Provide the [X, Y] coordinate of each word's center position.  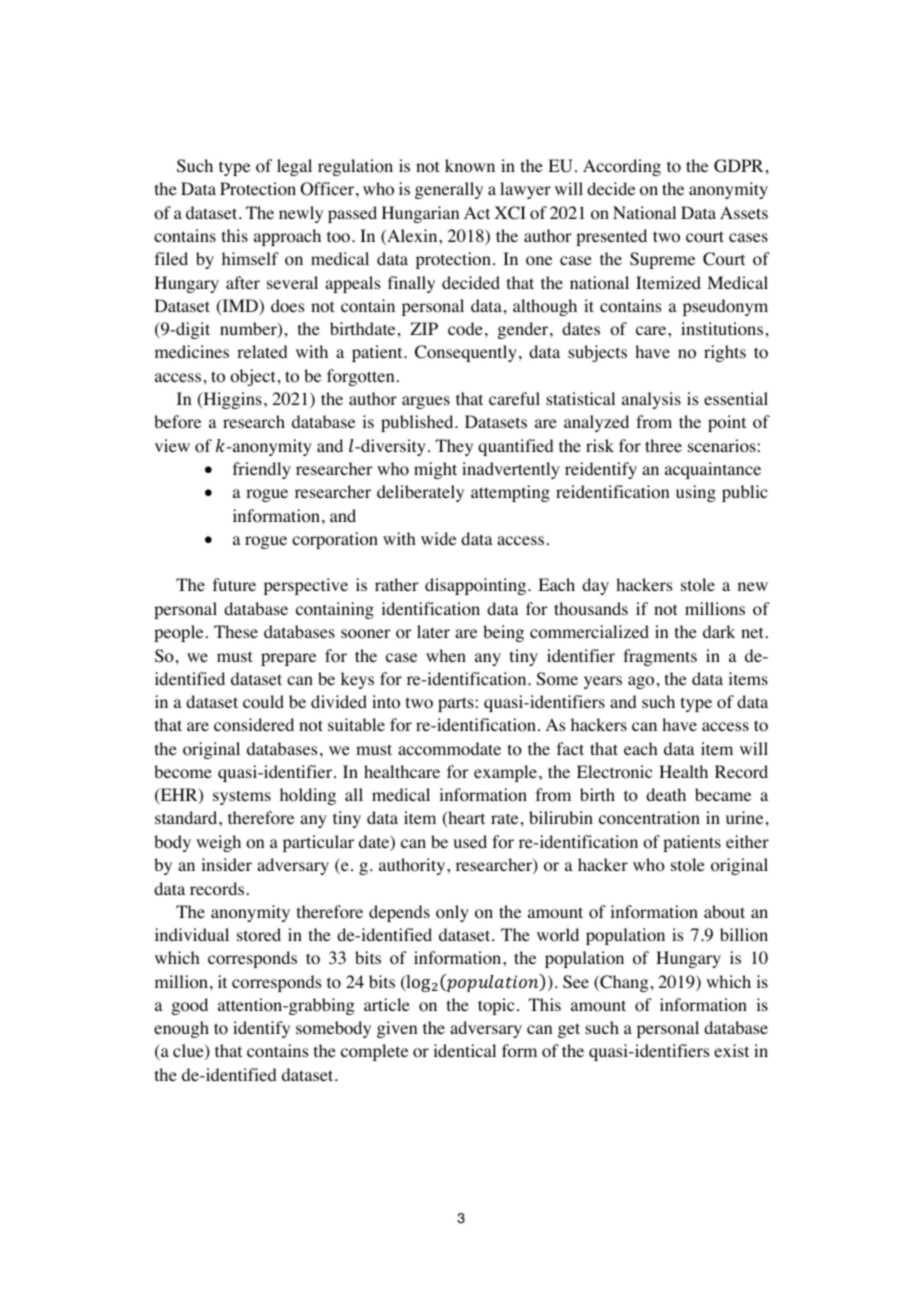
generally [449, 190]
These [236, 631]
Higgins [231, 400]
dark [719, 631]
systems [242, 797]
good [190, 1006]
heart [465, 819]
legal [294, 167]
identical [464, 1050]
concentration [649, 818]
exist [731, 1050]
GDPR [738, 166]
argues [426, 402]
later [433, 631]
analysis [651, 400]
